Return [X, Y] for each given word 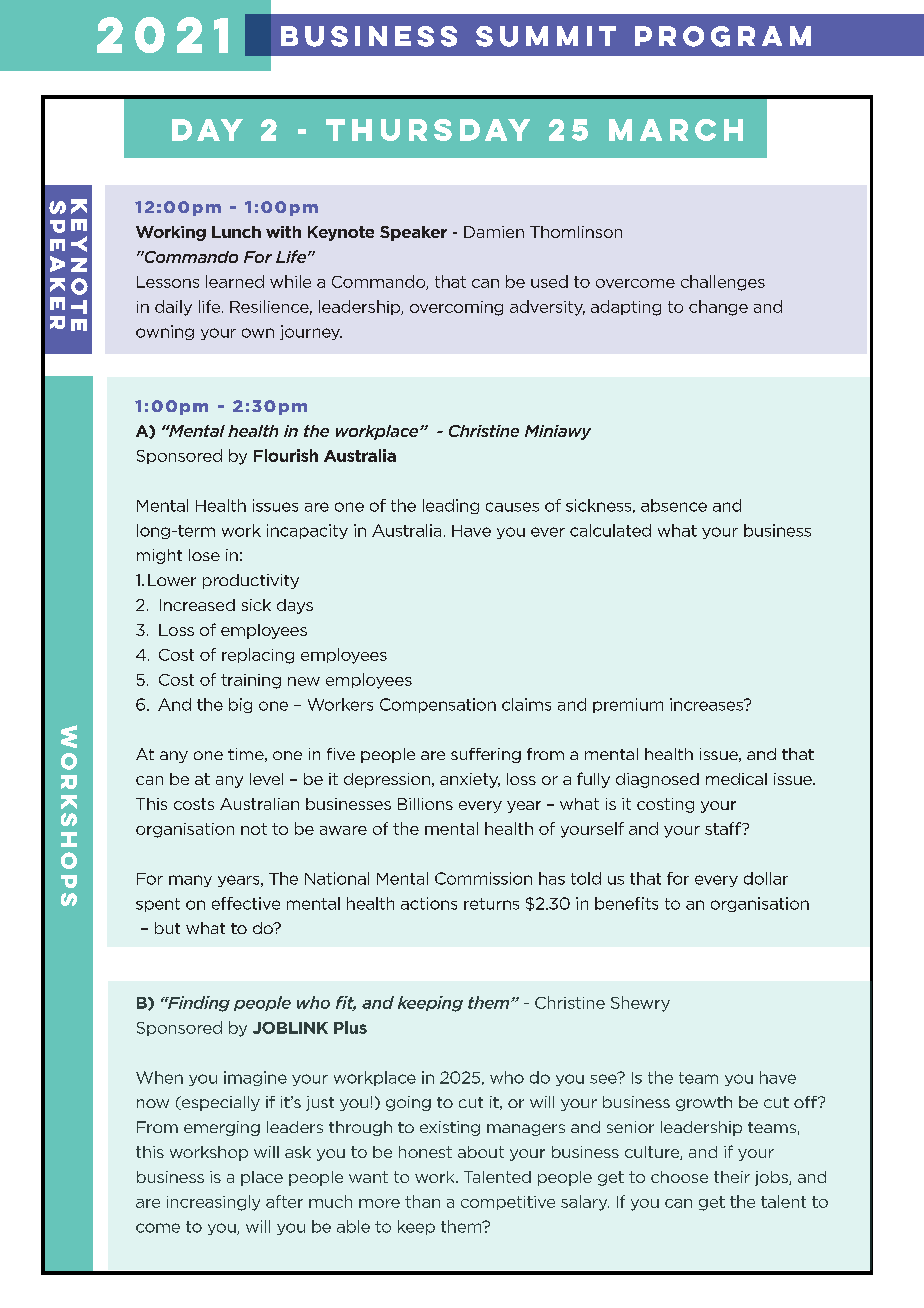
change [718, 308]
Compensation [438, 705]
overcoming [456, 308]
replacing [258, 656]
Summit [546, 36]
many [190, 881]
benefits [626, 903]
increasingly [213, 1203]
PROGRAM [723, 36]
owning [165, 332]
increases [707, 704]
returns [491, 904]
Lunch [236, 232]
